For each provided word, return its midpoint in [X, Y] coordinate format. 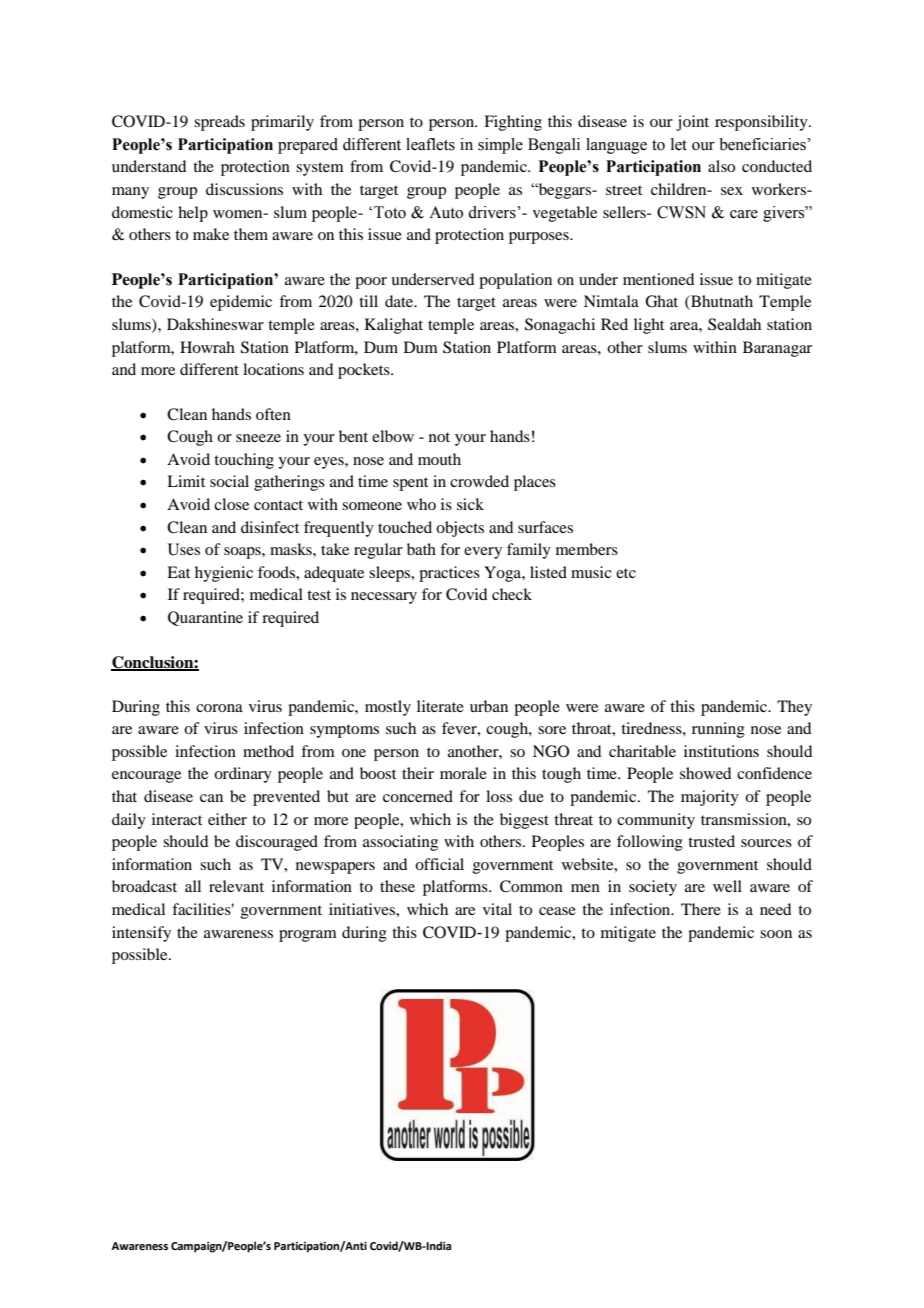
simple [500, 146]
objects [460, 529]
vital [497, 909]
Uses [184, 549]
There [701, 909]
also [721, 166]
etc [626, 573]
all [193, 886]
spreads [219, 123]
